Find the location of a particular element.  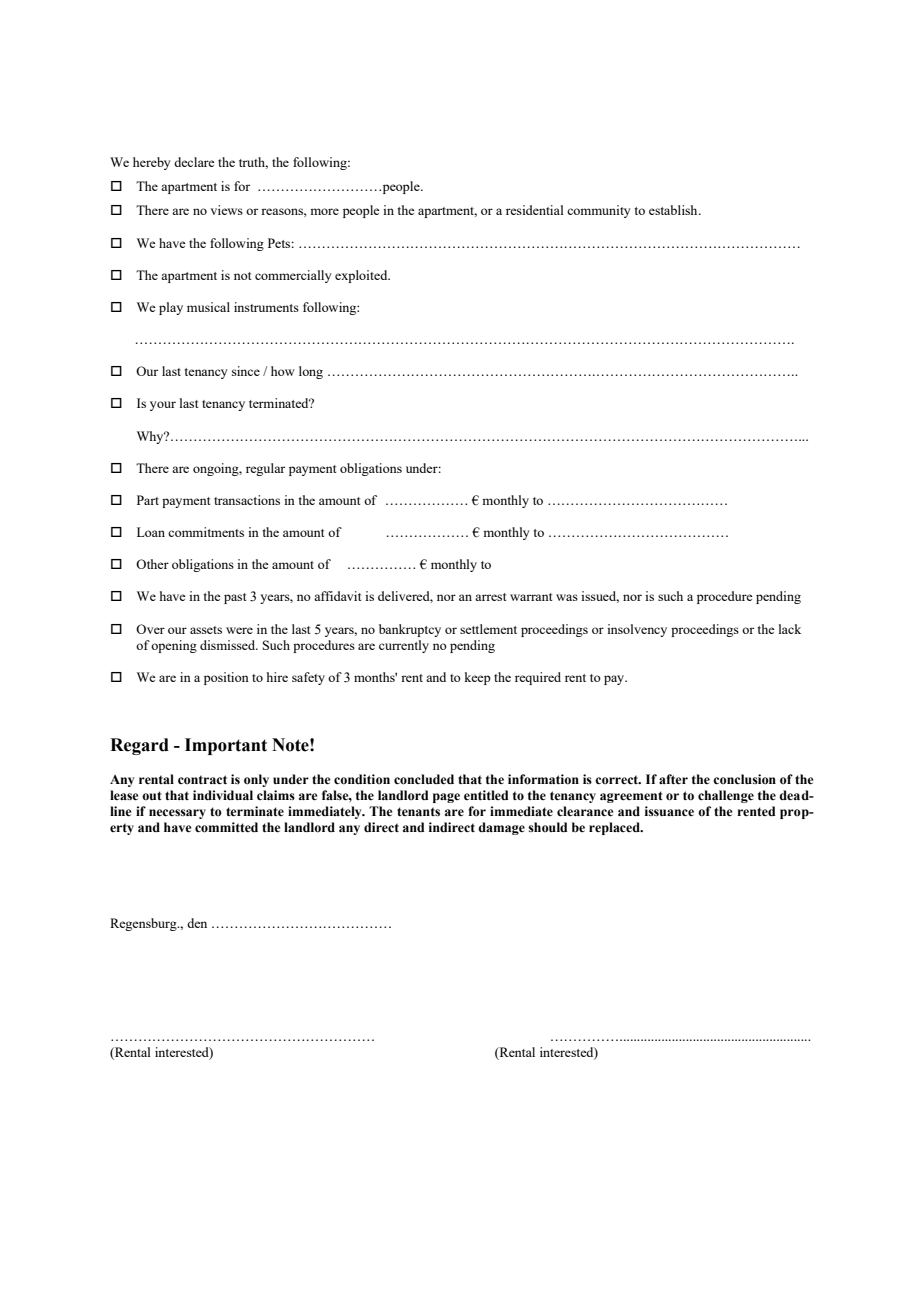

Regensburg is located at coordinates (144, 924).
